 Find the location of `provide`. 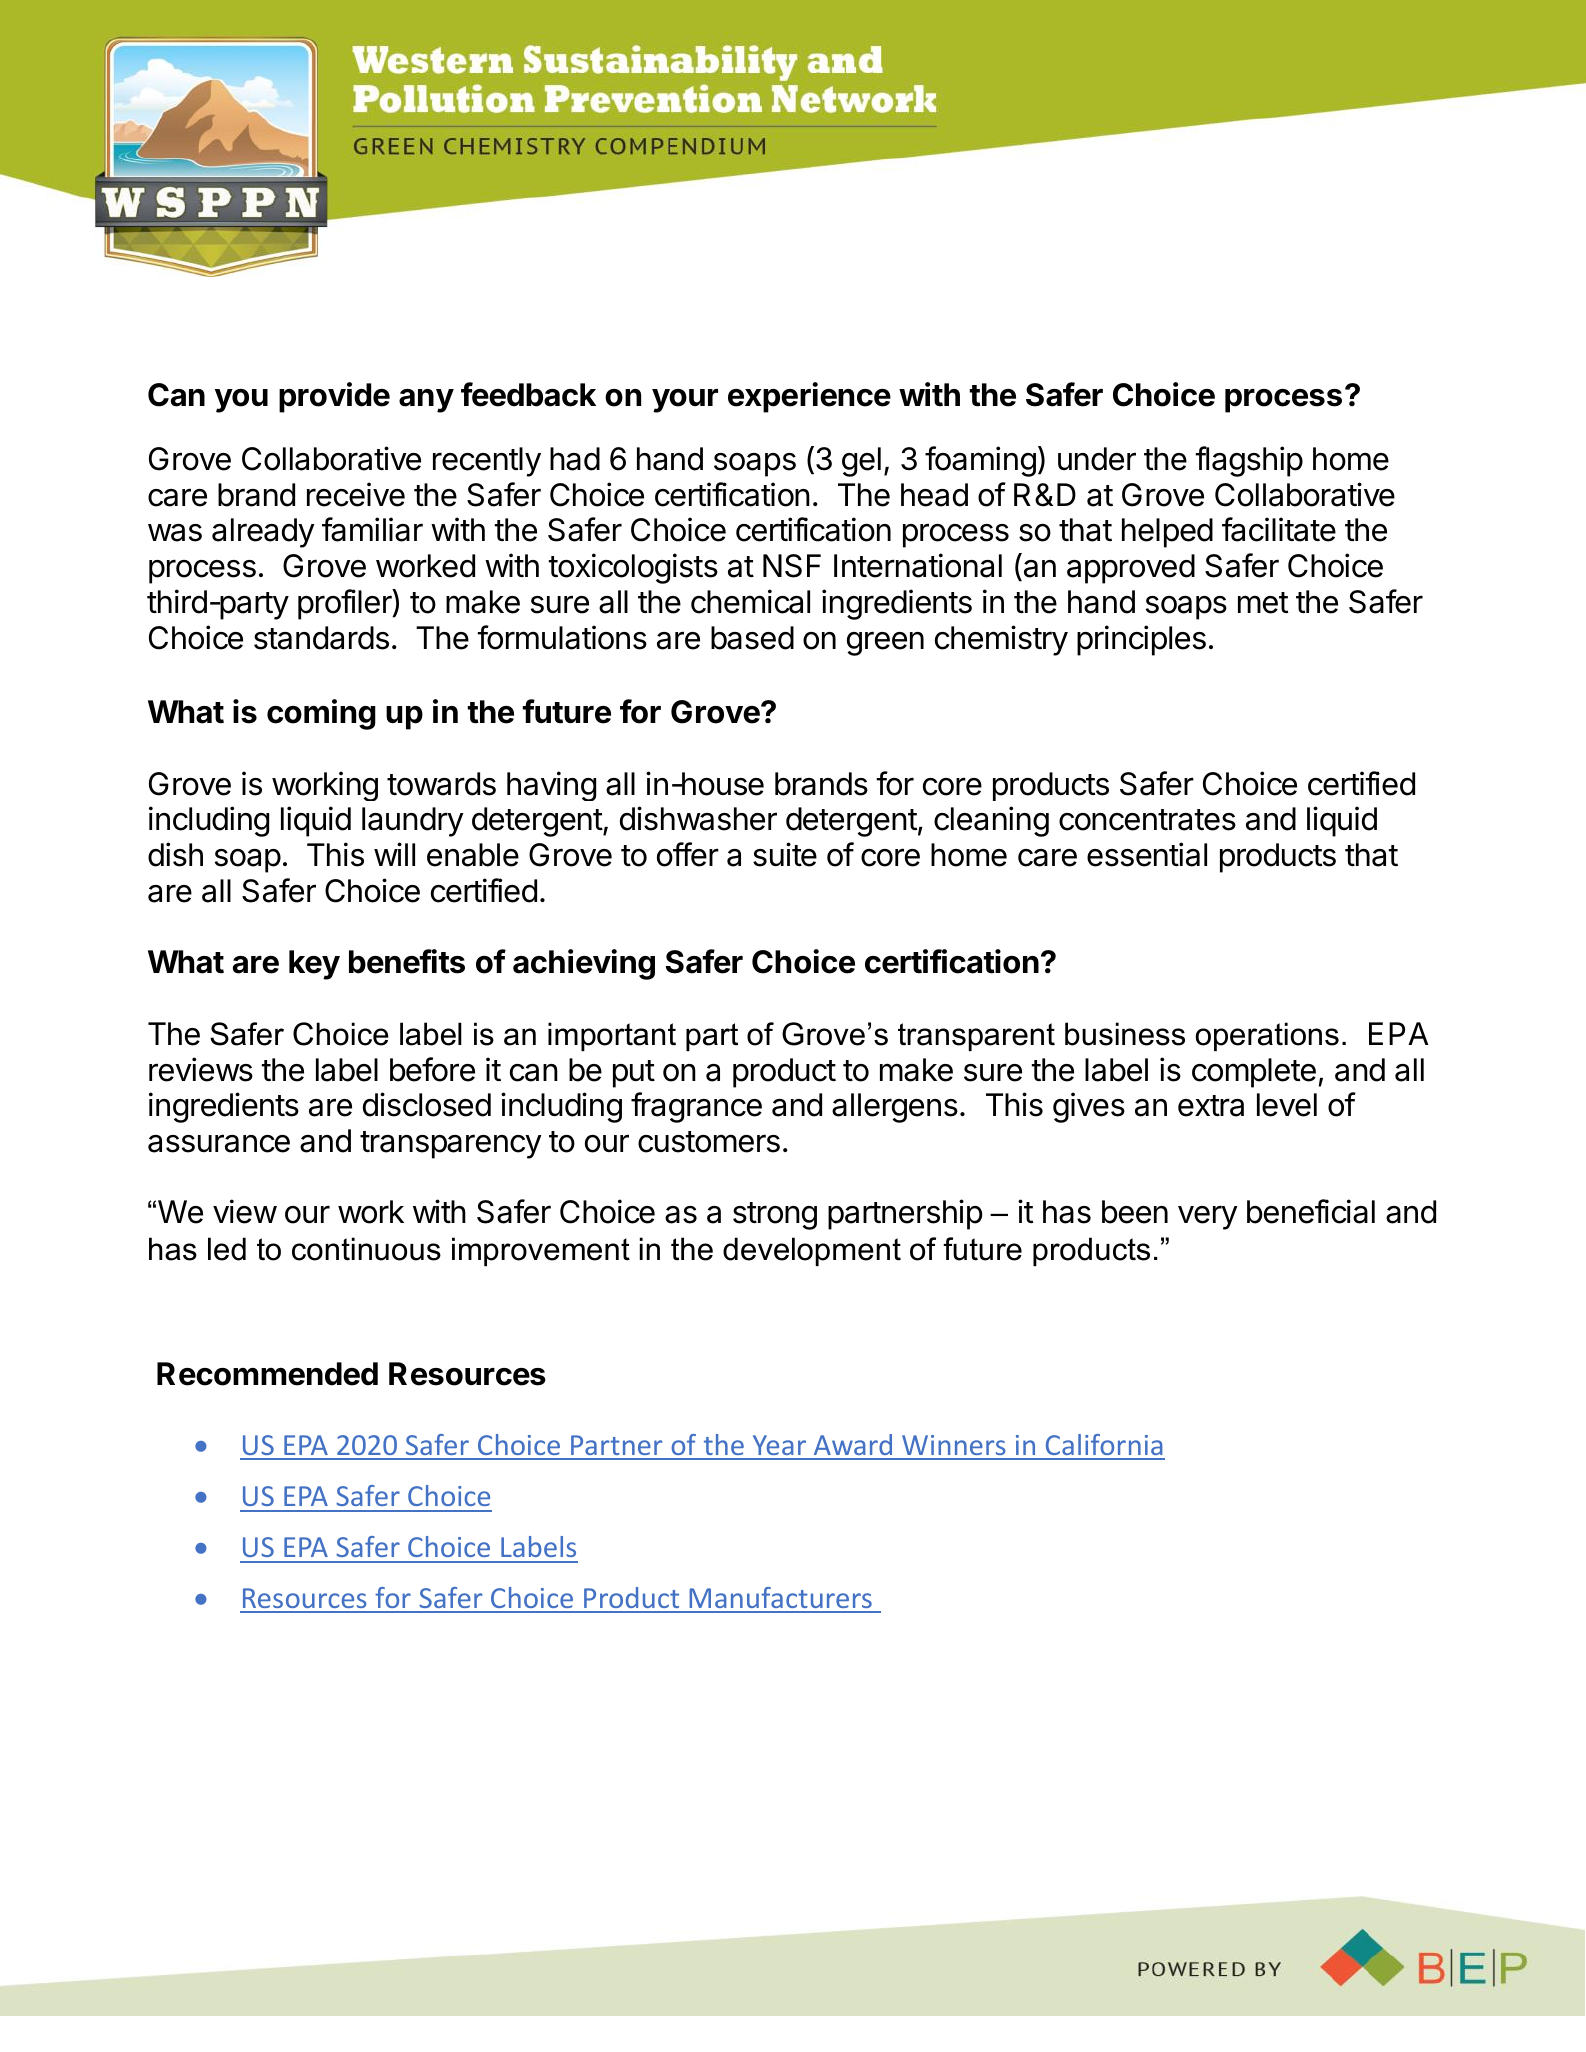

provide is located at coordinates (334, 397).
